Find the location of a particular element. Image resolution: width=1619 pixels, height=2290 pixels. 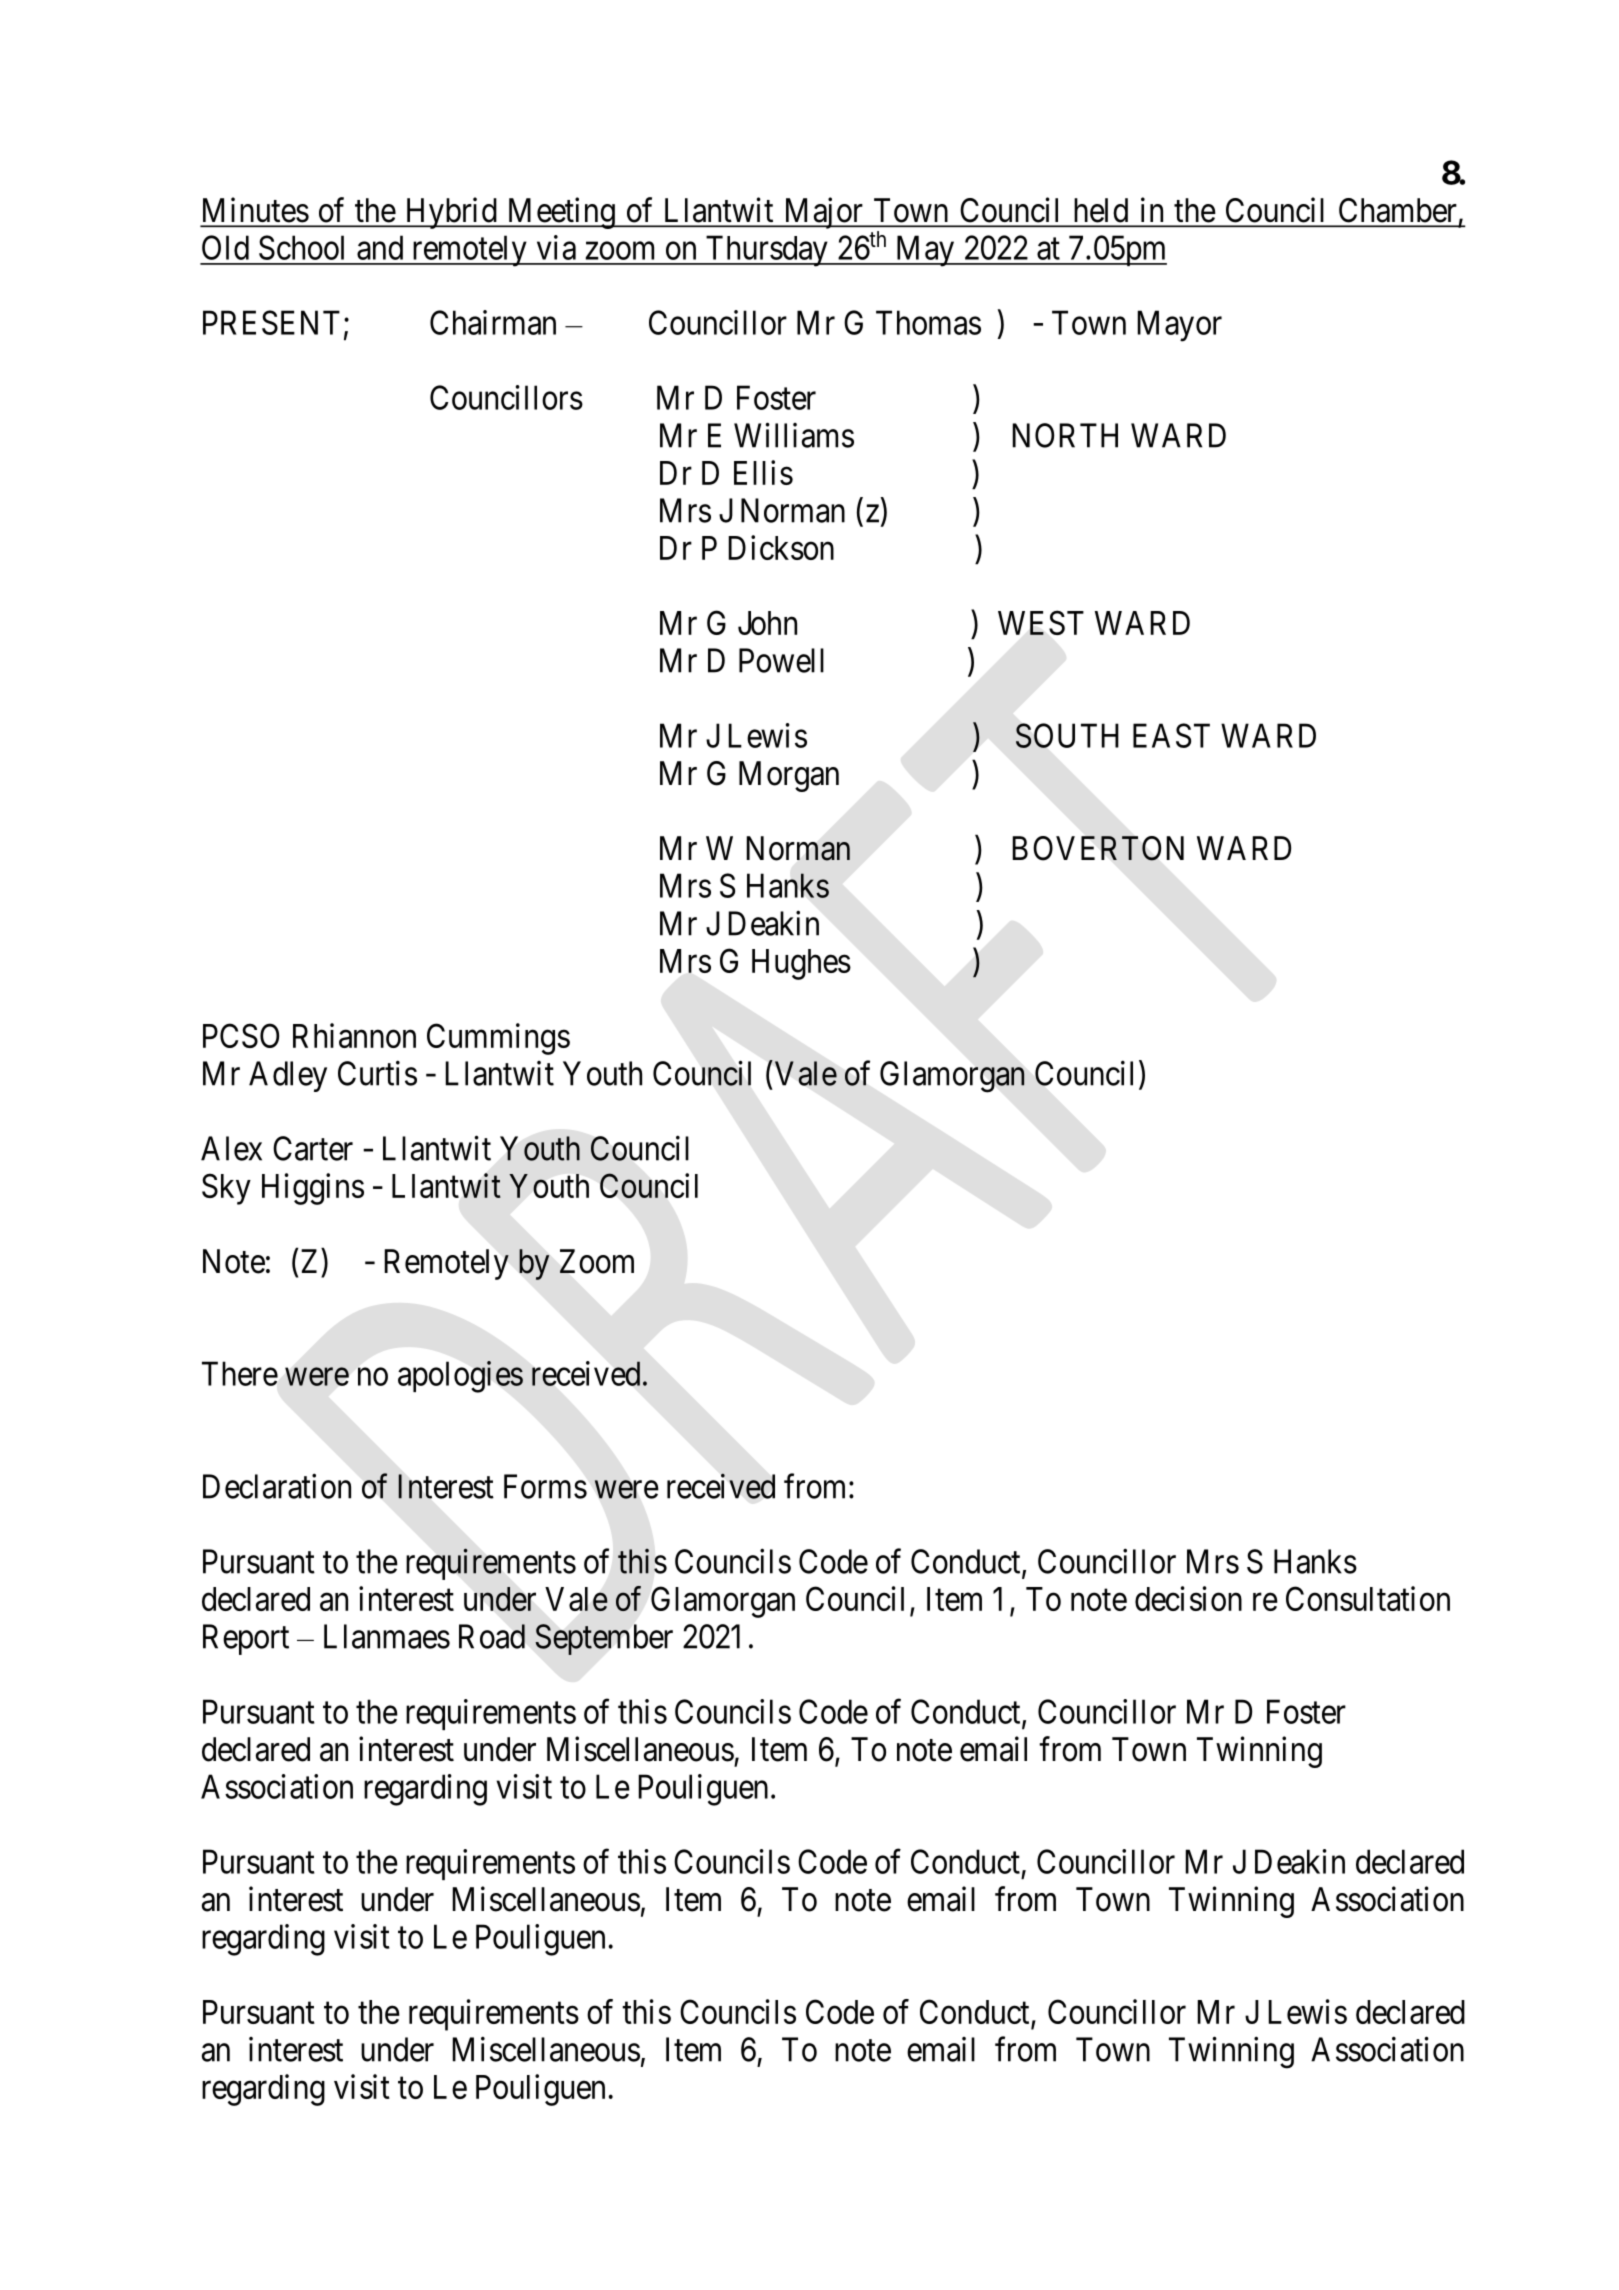

Powell is located at coordinates (781, 660).
